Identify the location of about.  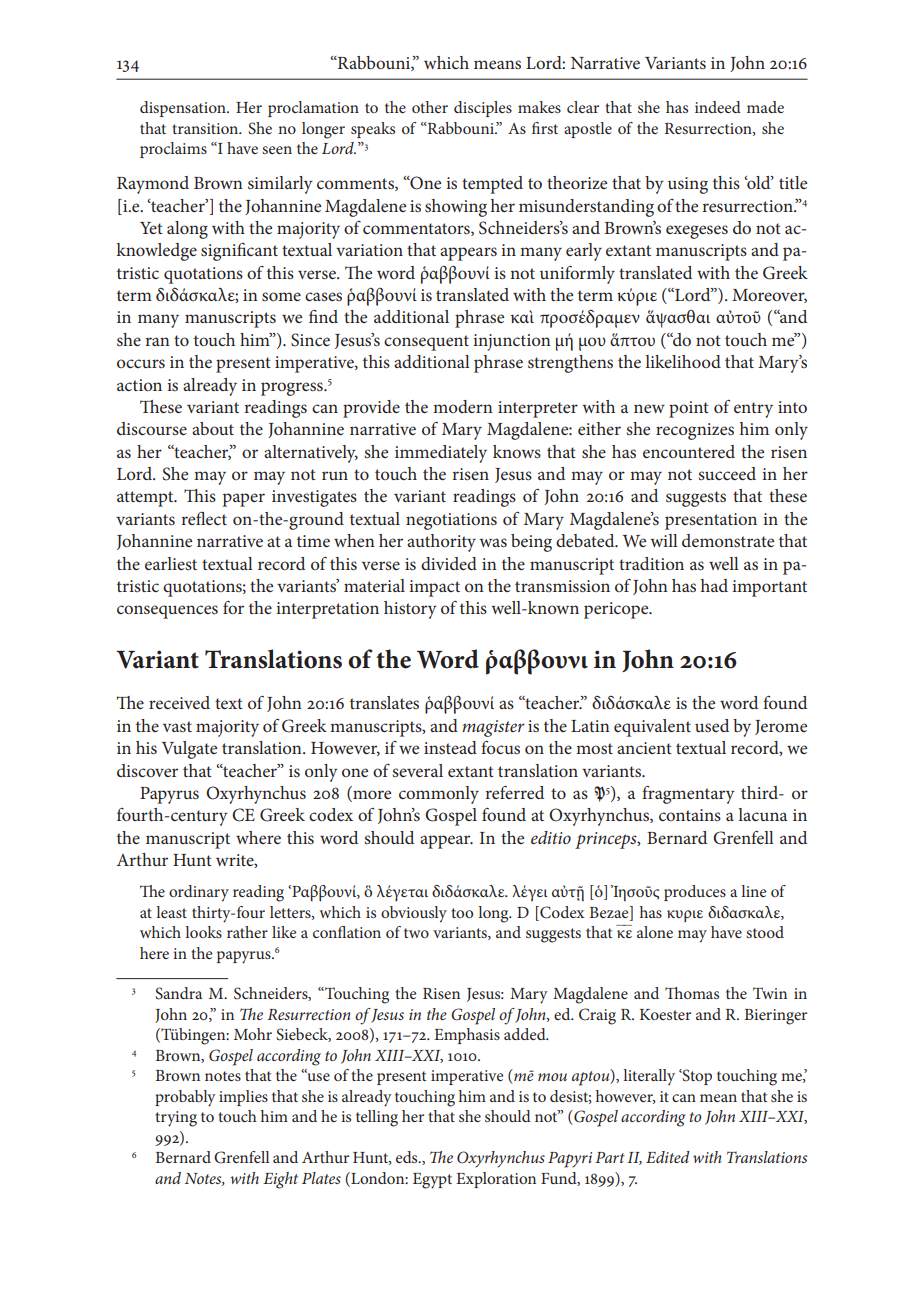
(213, 428).
